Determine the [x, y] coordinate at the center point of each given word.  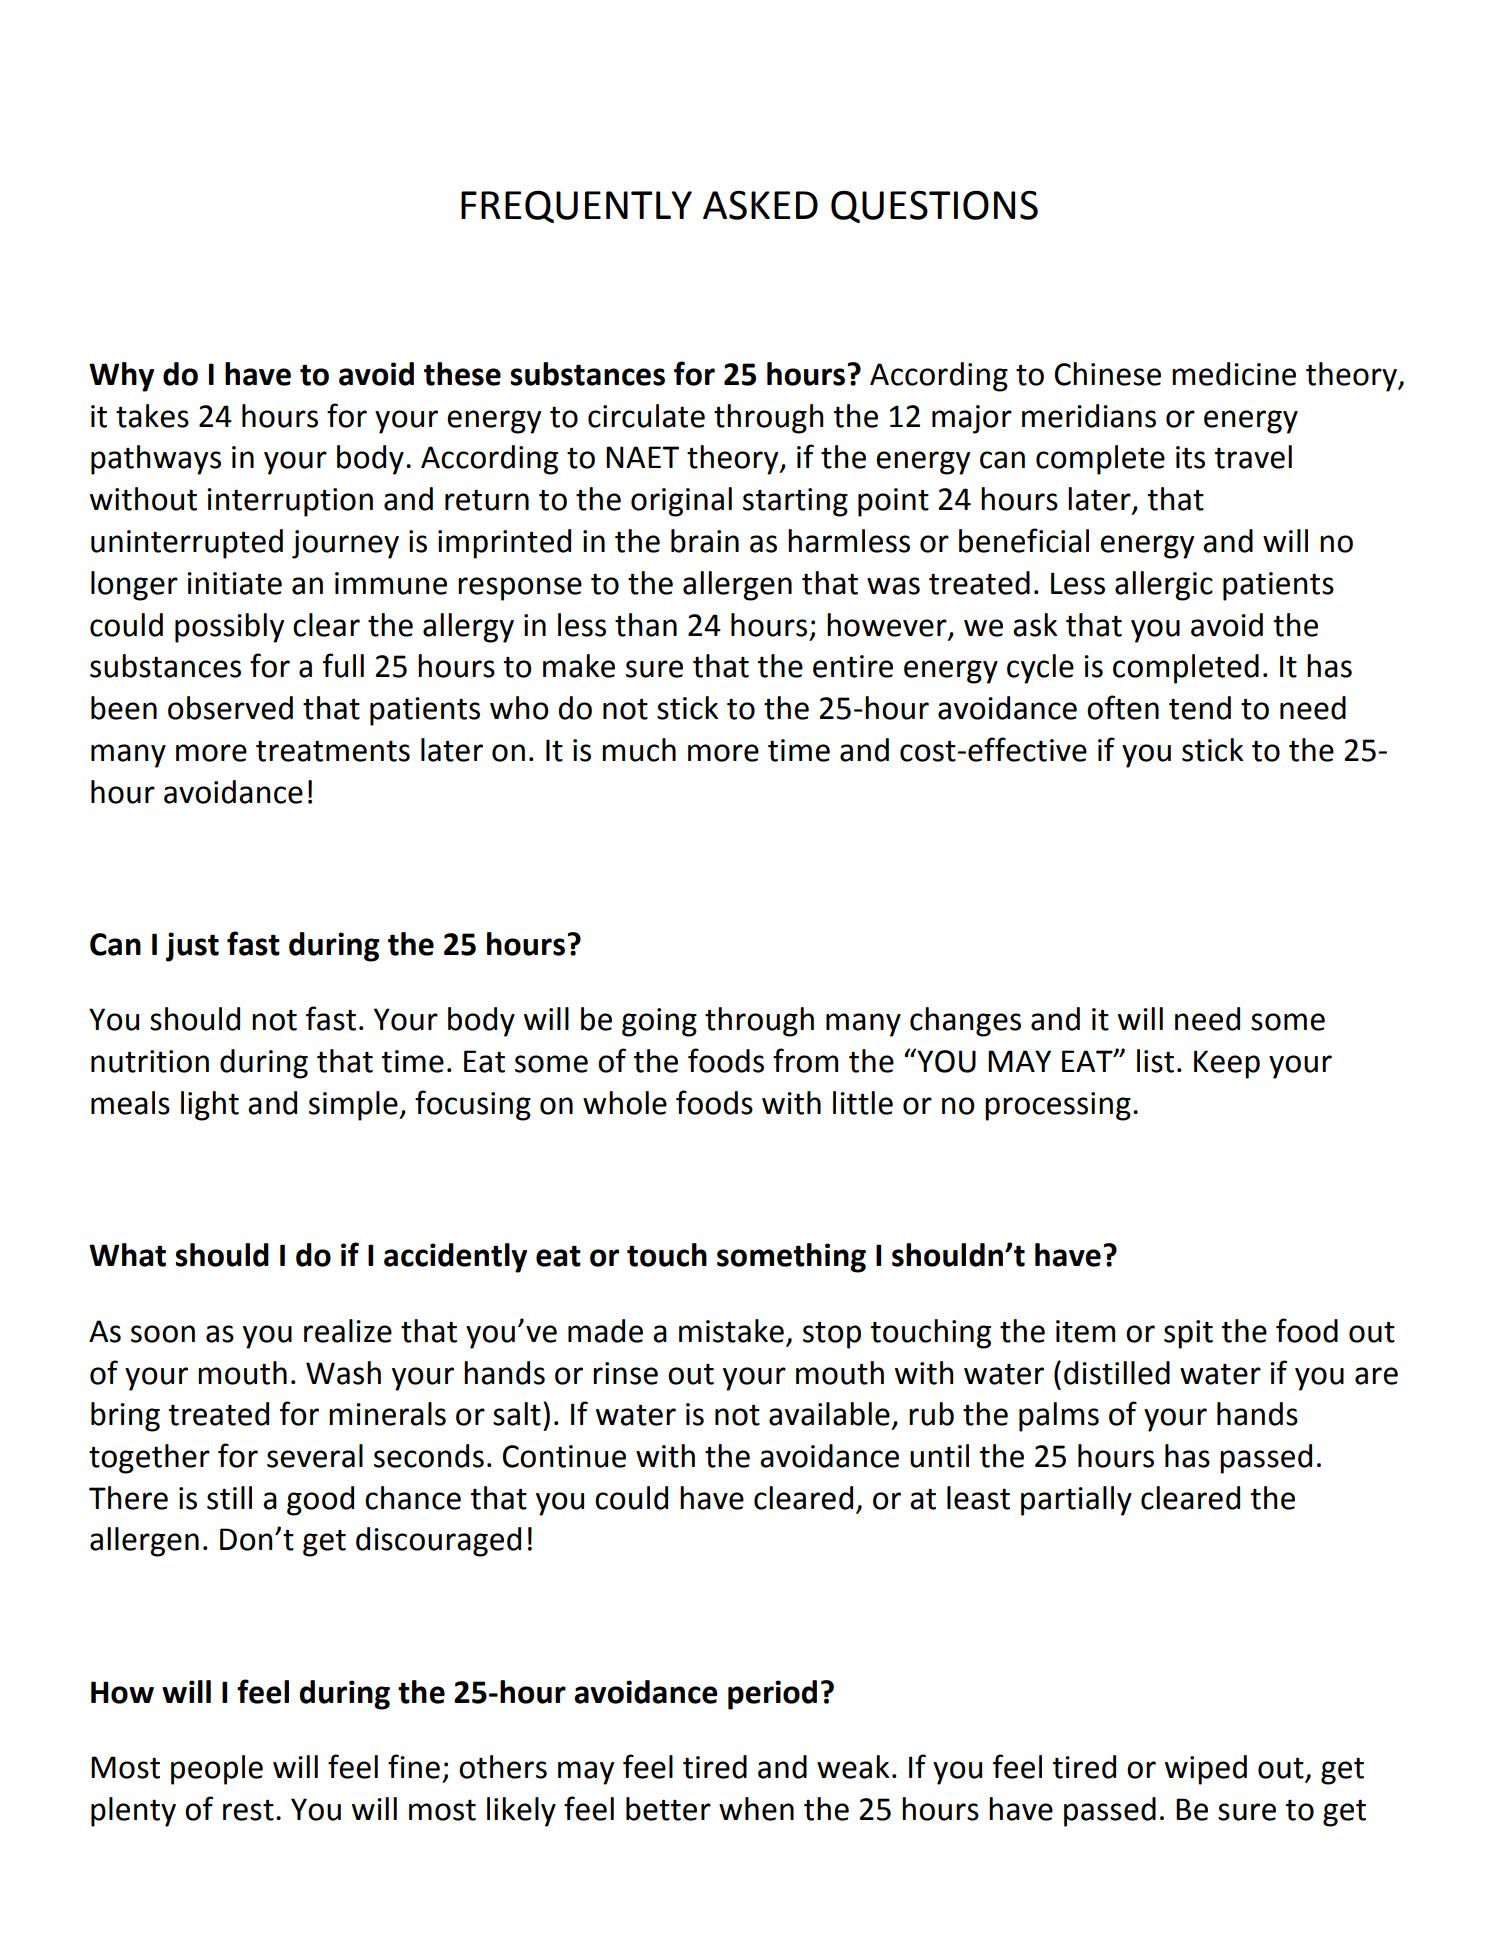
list [1155, 1061]
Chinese [1108, 374]
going [659, 1022]
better [668, 1809]
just [192, 947]
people [217, 1770]
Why [121, 377]
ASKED [760, 205]
